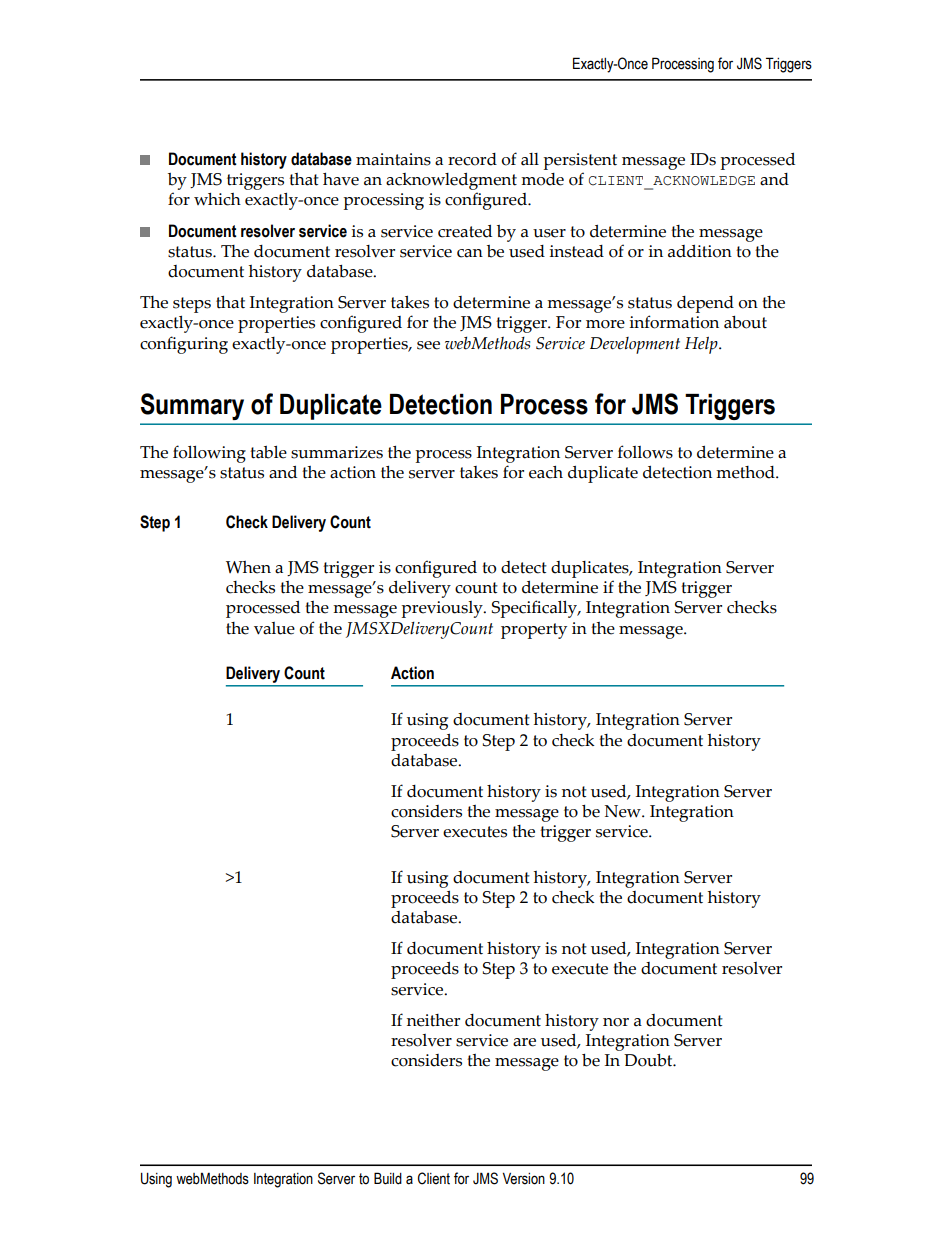 Image resolution: width=952 pixels, height=1233 pixels. Describe the element at coordinates (388, 1178) in the screenshot. I see `Build` at that location.
